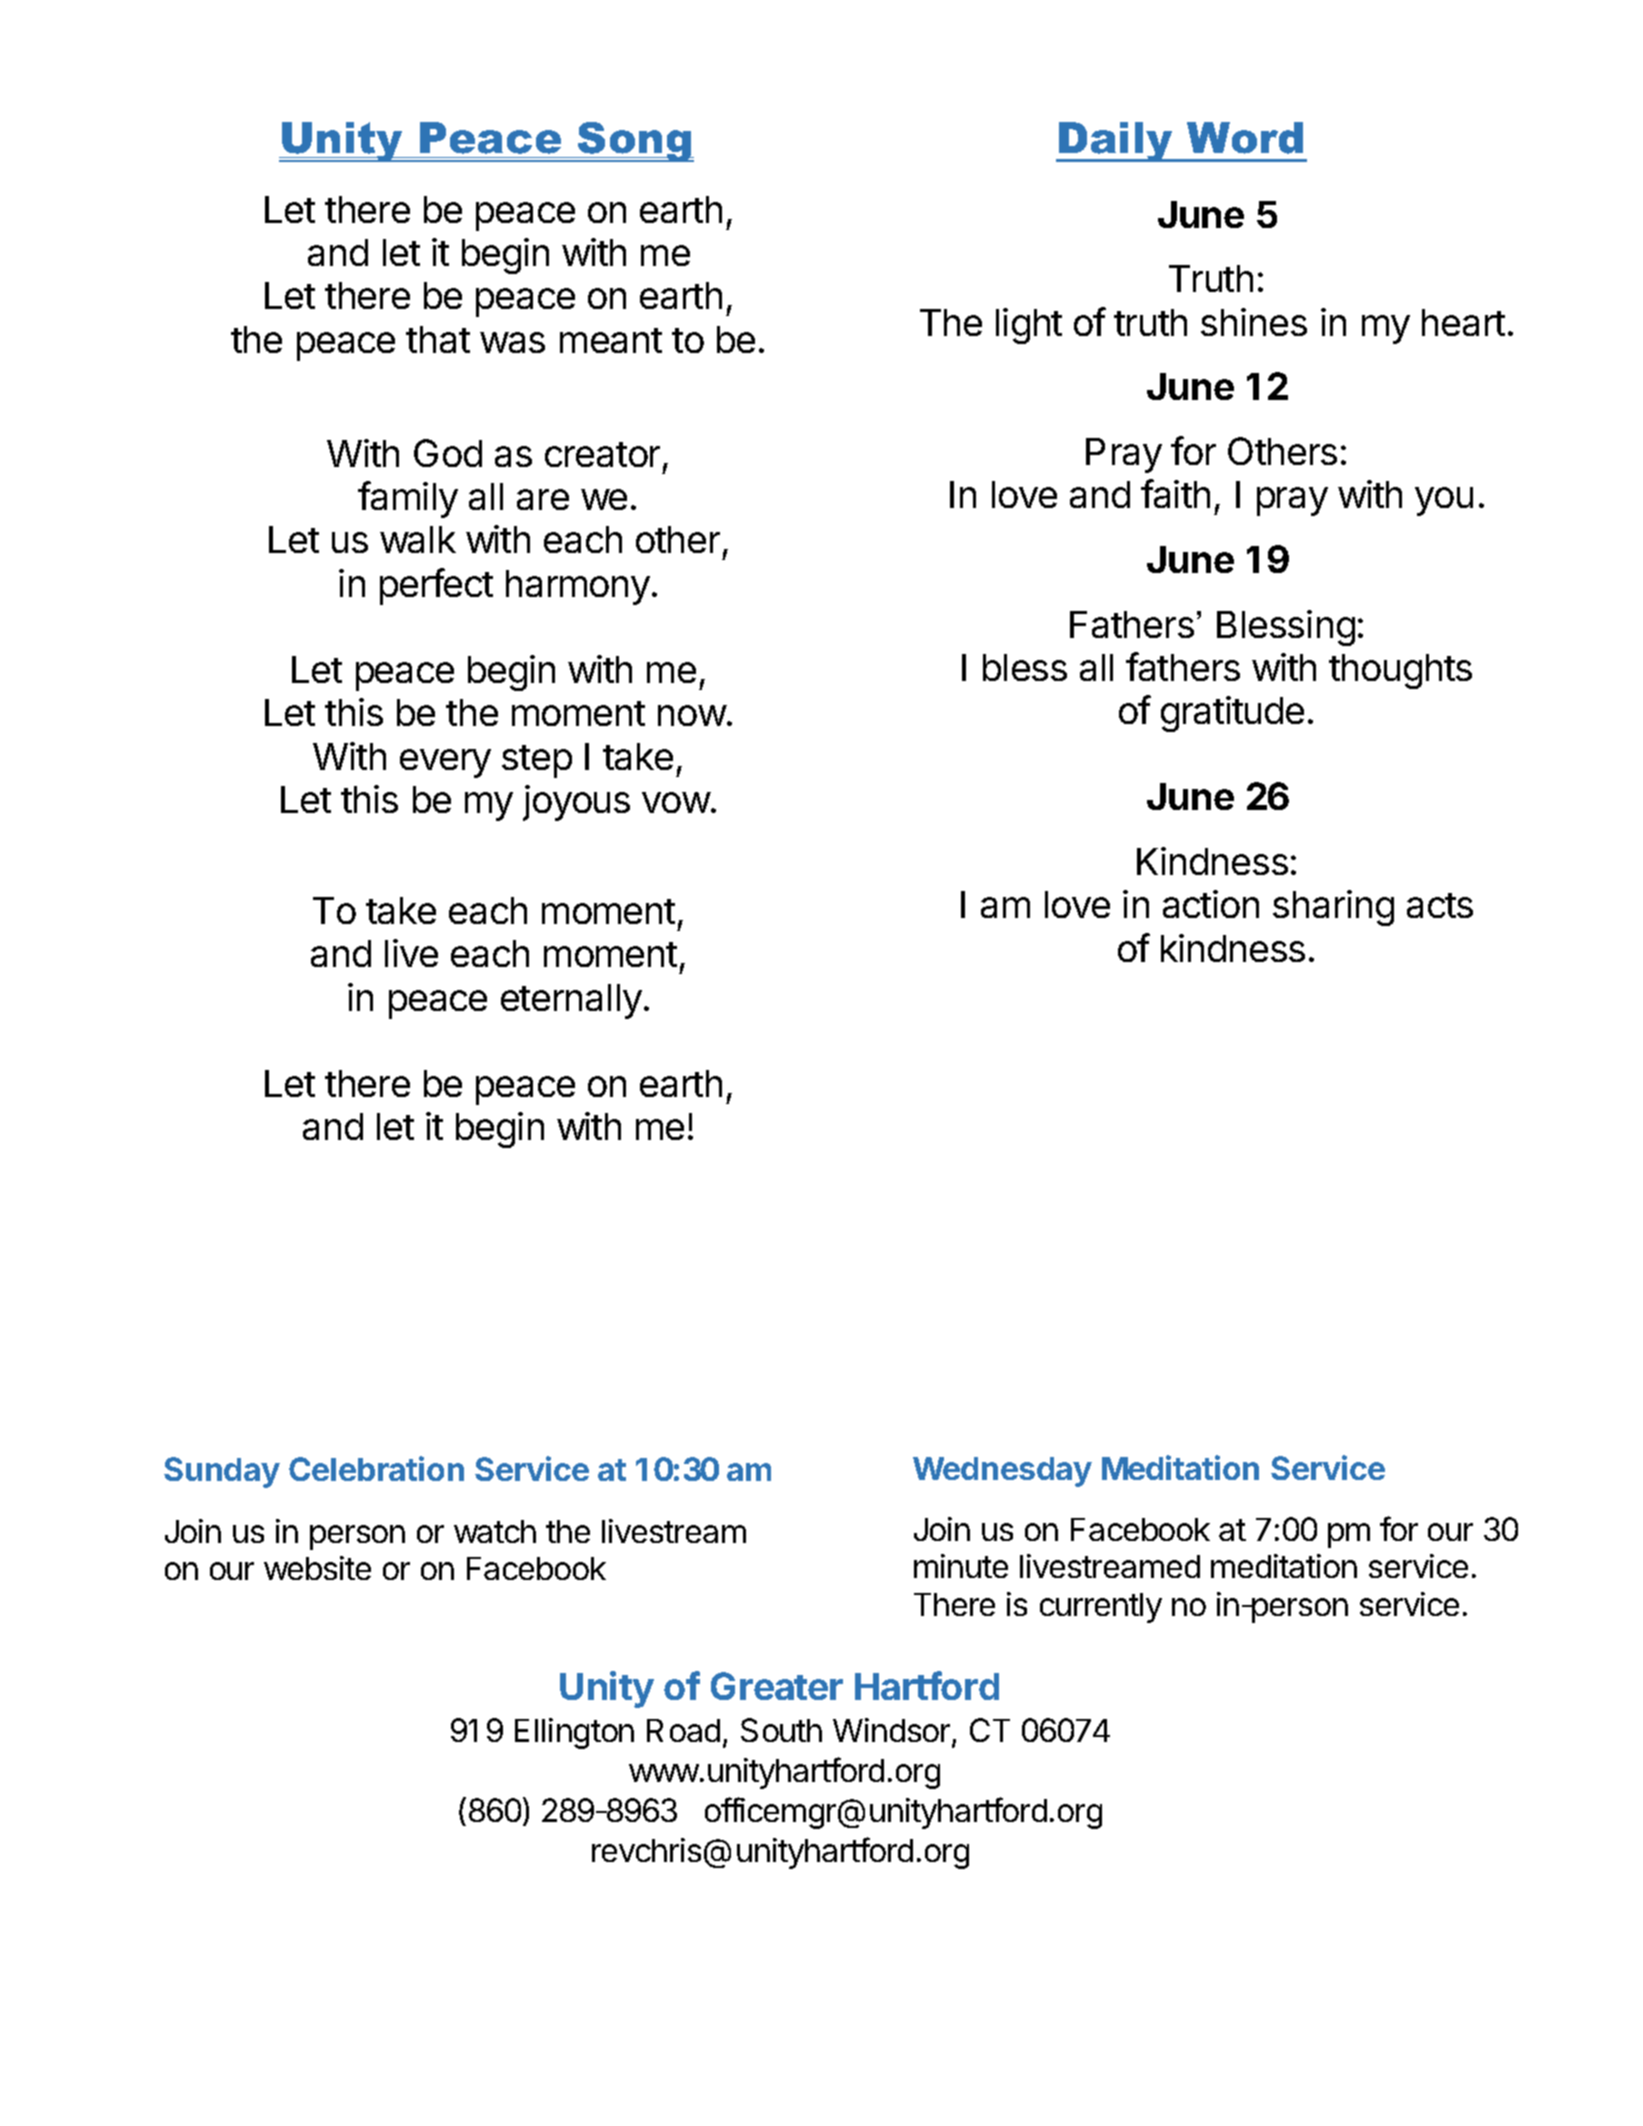  What do you see at coordinates (438, 339) in the screenshot?
I see `that` at bounding box center [438, 339].
